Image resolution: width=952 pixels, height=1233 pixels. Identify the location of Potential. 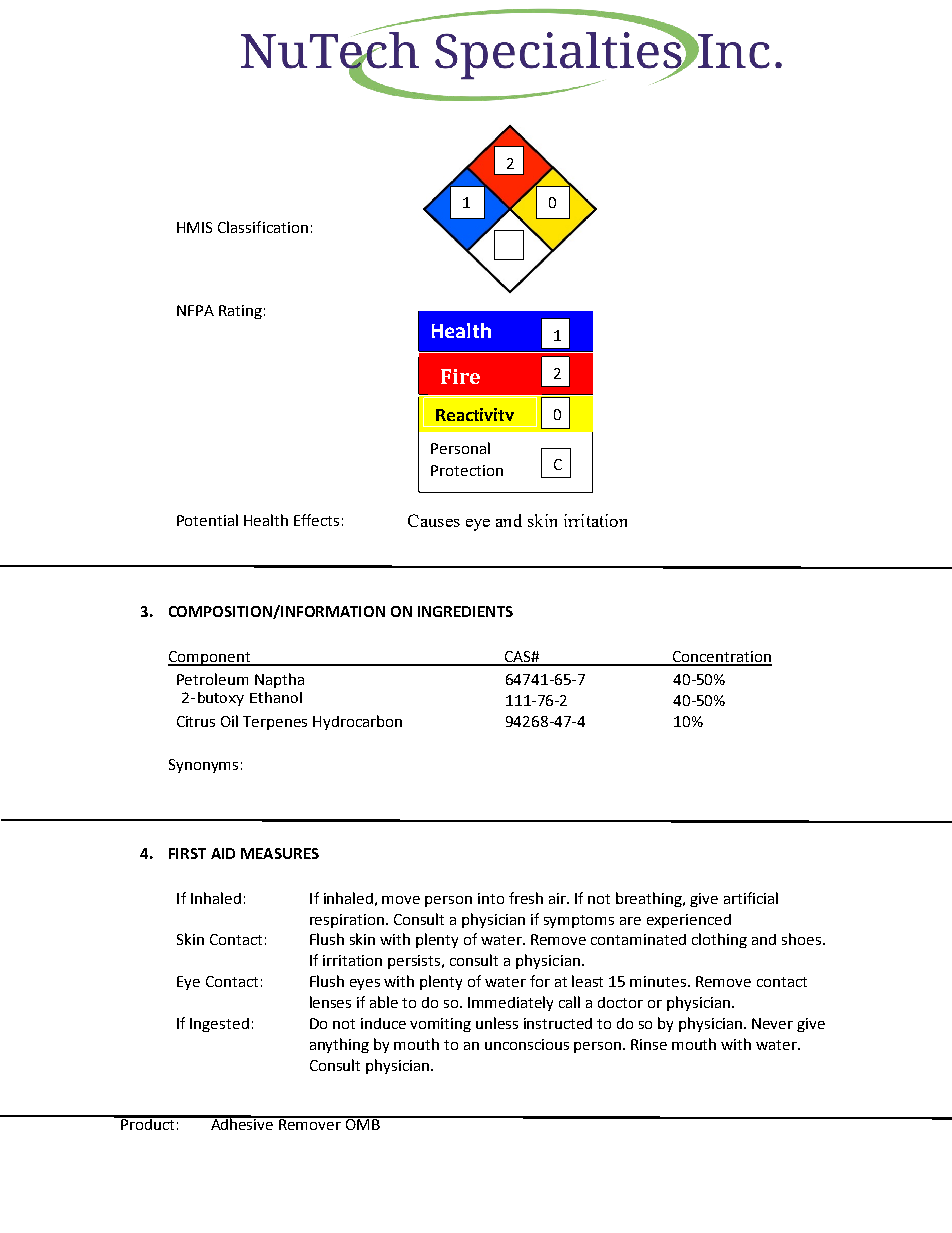
(207, 520).
